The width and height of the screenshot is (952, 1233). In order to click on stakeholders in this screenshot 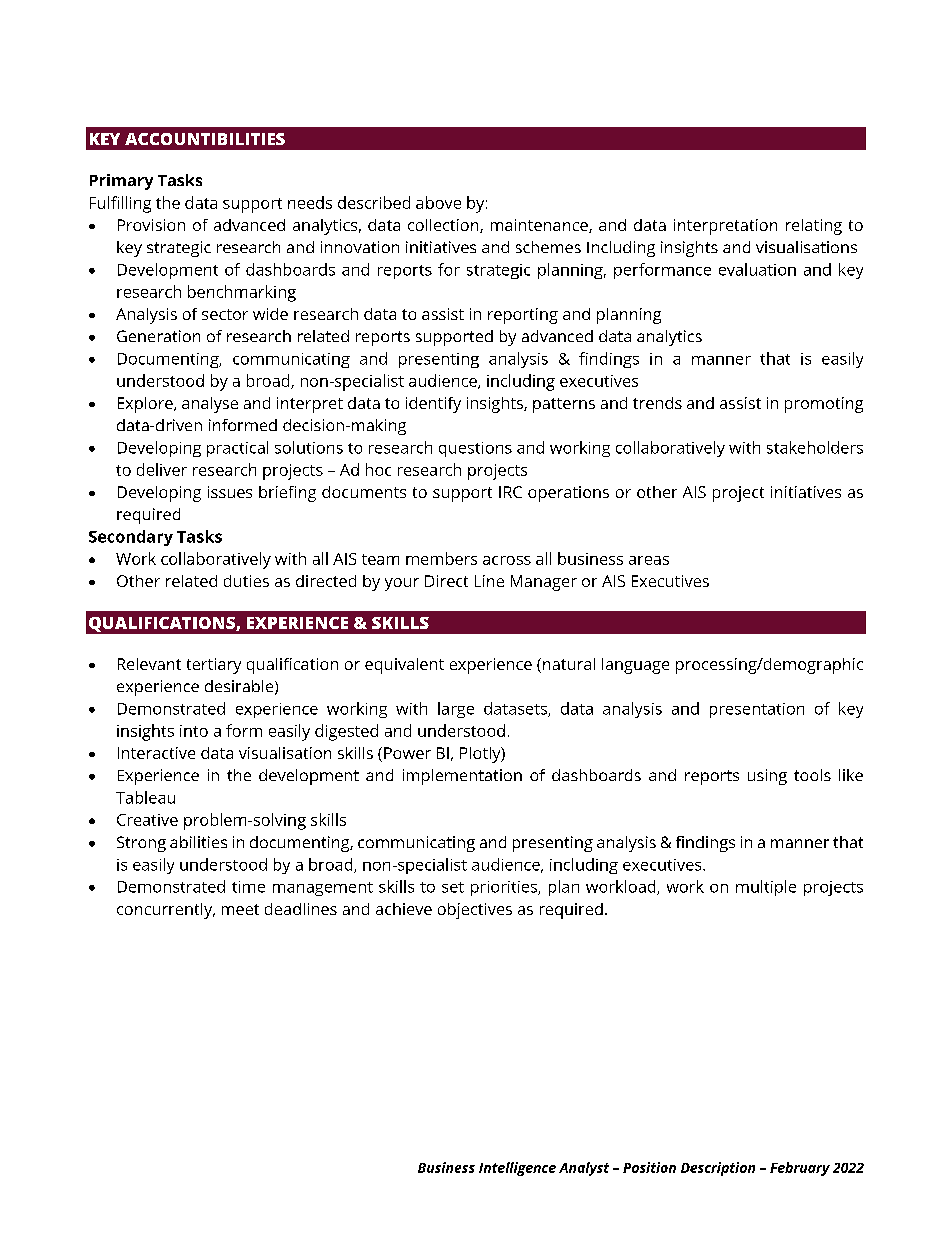, I will do `click(815, 447)`.
